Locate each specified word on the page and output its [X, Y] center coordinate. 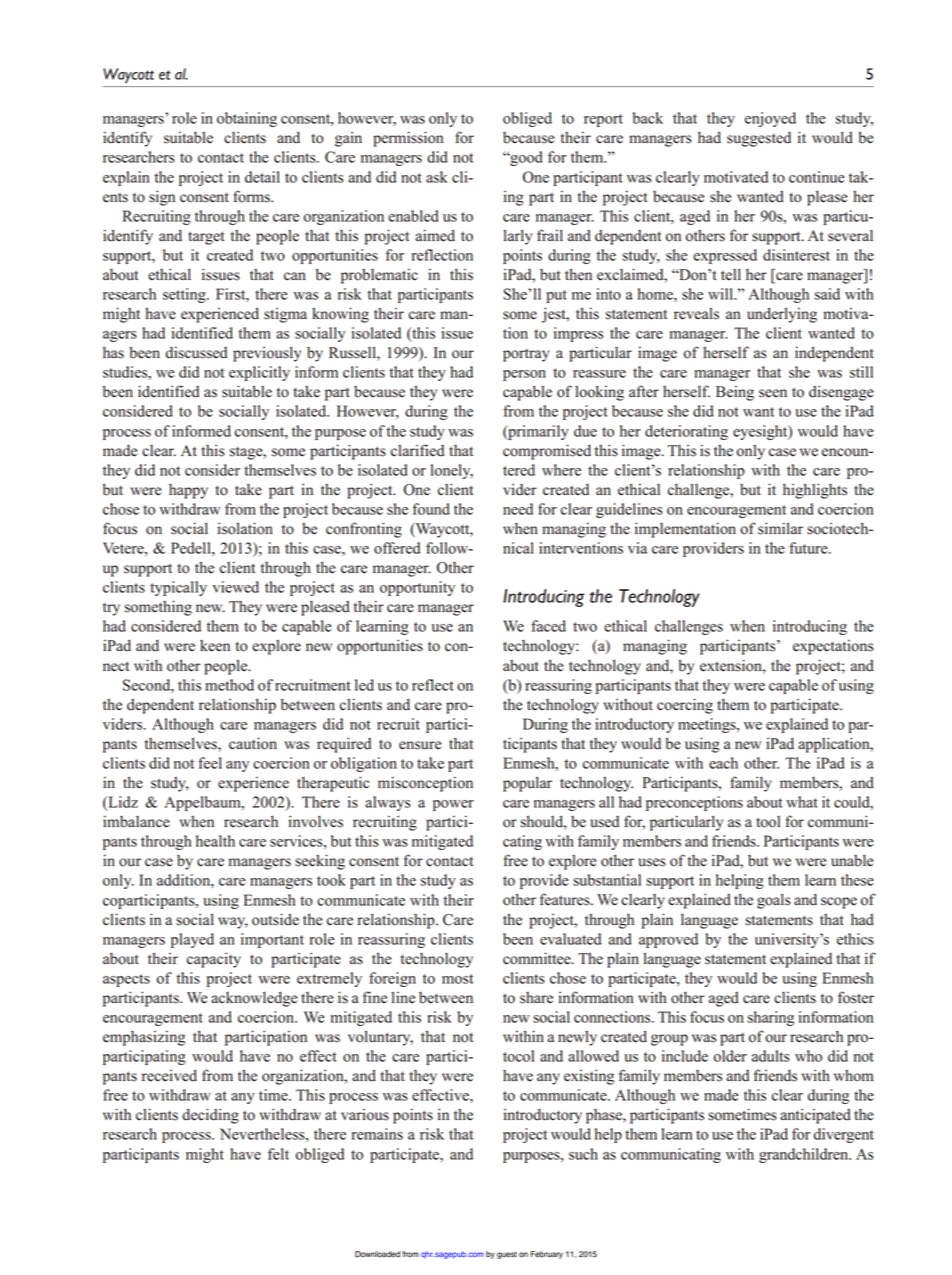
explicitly [259, 373]
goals [774, 901]
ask [437, 177]
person [524, 375]
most [458, 979]
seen [773, 393]
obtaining [247, 119]
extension [732, 665]
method [229, 685]
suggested [759, 139]
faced [548, 626]
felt [278, 1154]
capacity [214, 960]
